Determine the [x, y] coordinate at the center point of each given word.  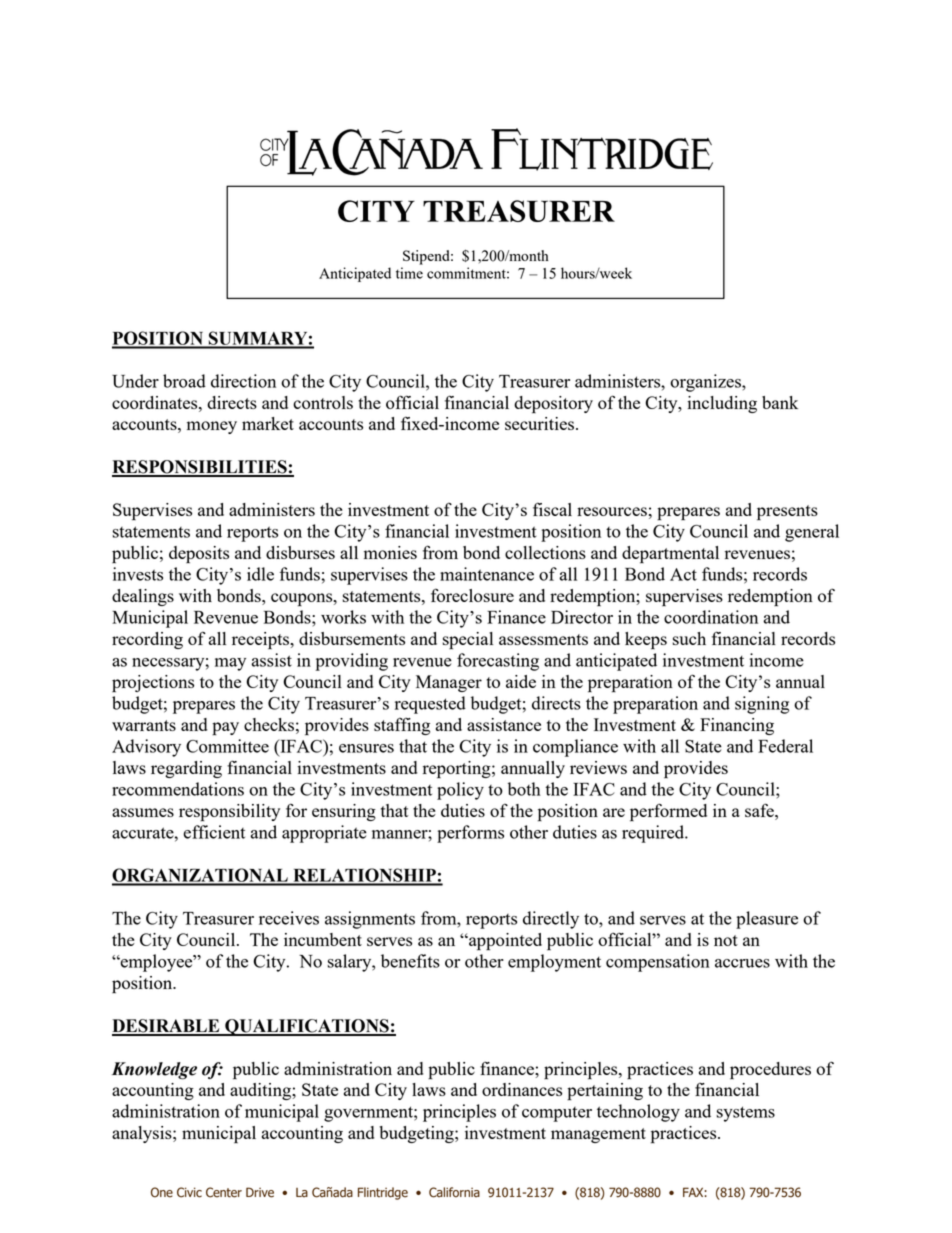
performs [470, 834]
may [230, 664]
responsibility [229, 813]
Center [224, 1192]
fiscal [552, 509]
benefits [410, 961]
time [409, 273]
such [689, 638]
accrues [742, 963]
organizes [706, 383]
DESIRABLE [167, 1027]
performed [668, 812]
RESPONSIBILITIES [200, 468]
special [468, 641]
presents [787, 513]
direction [243, 381]
